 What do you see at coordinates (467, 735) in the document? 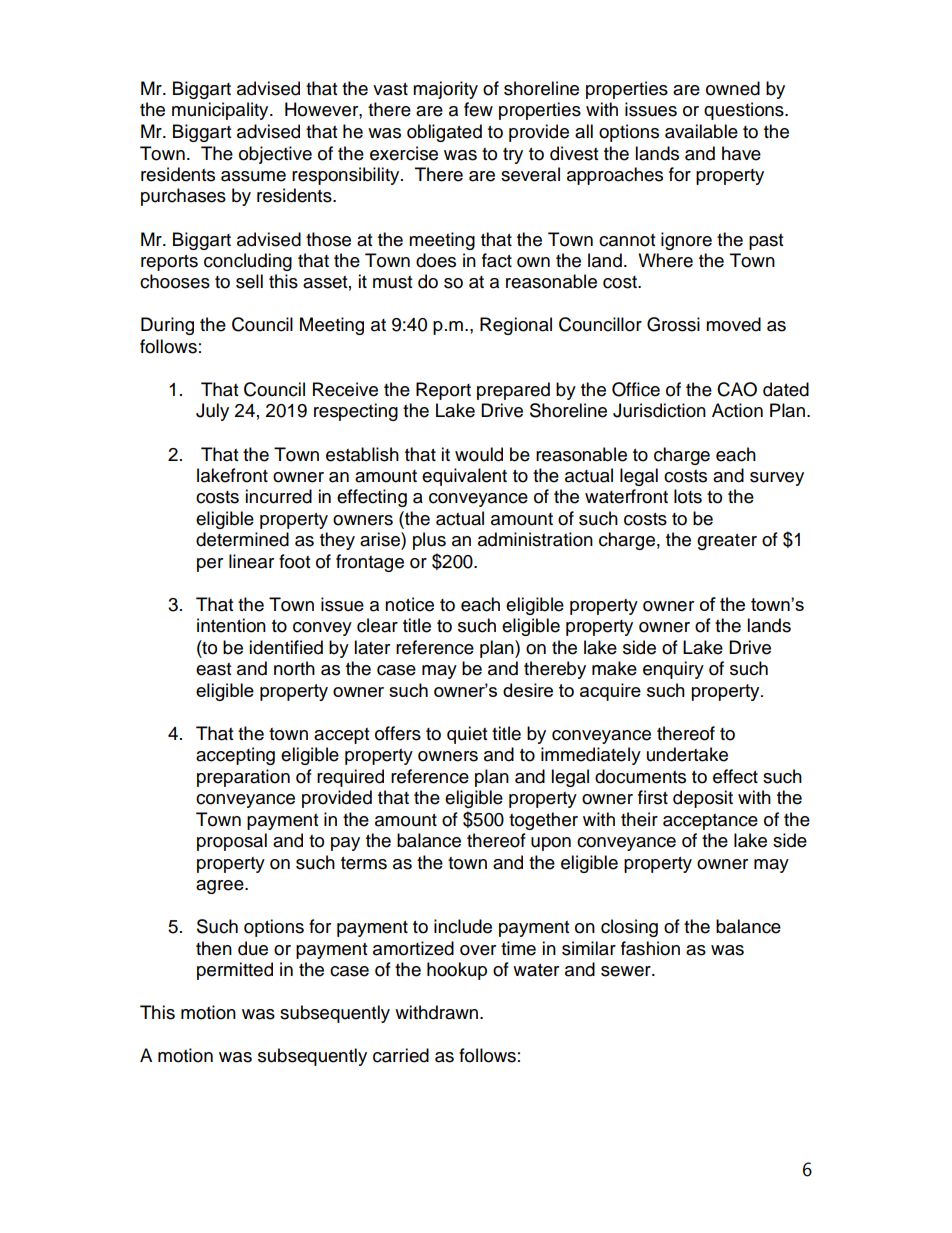
I see `quiet` at bounding box center [467, 735].
